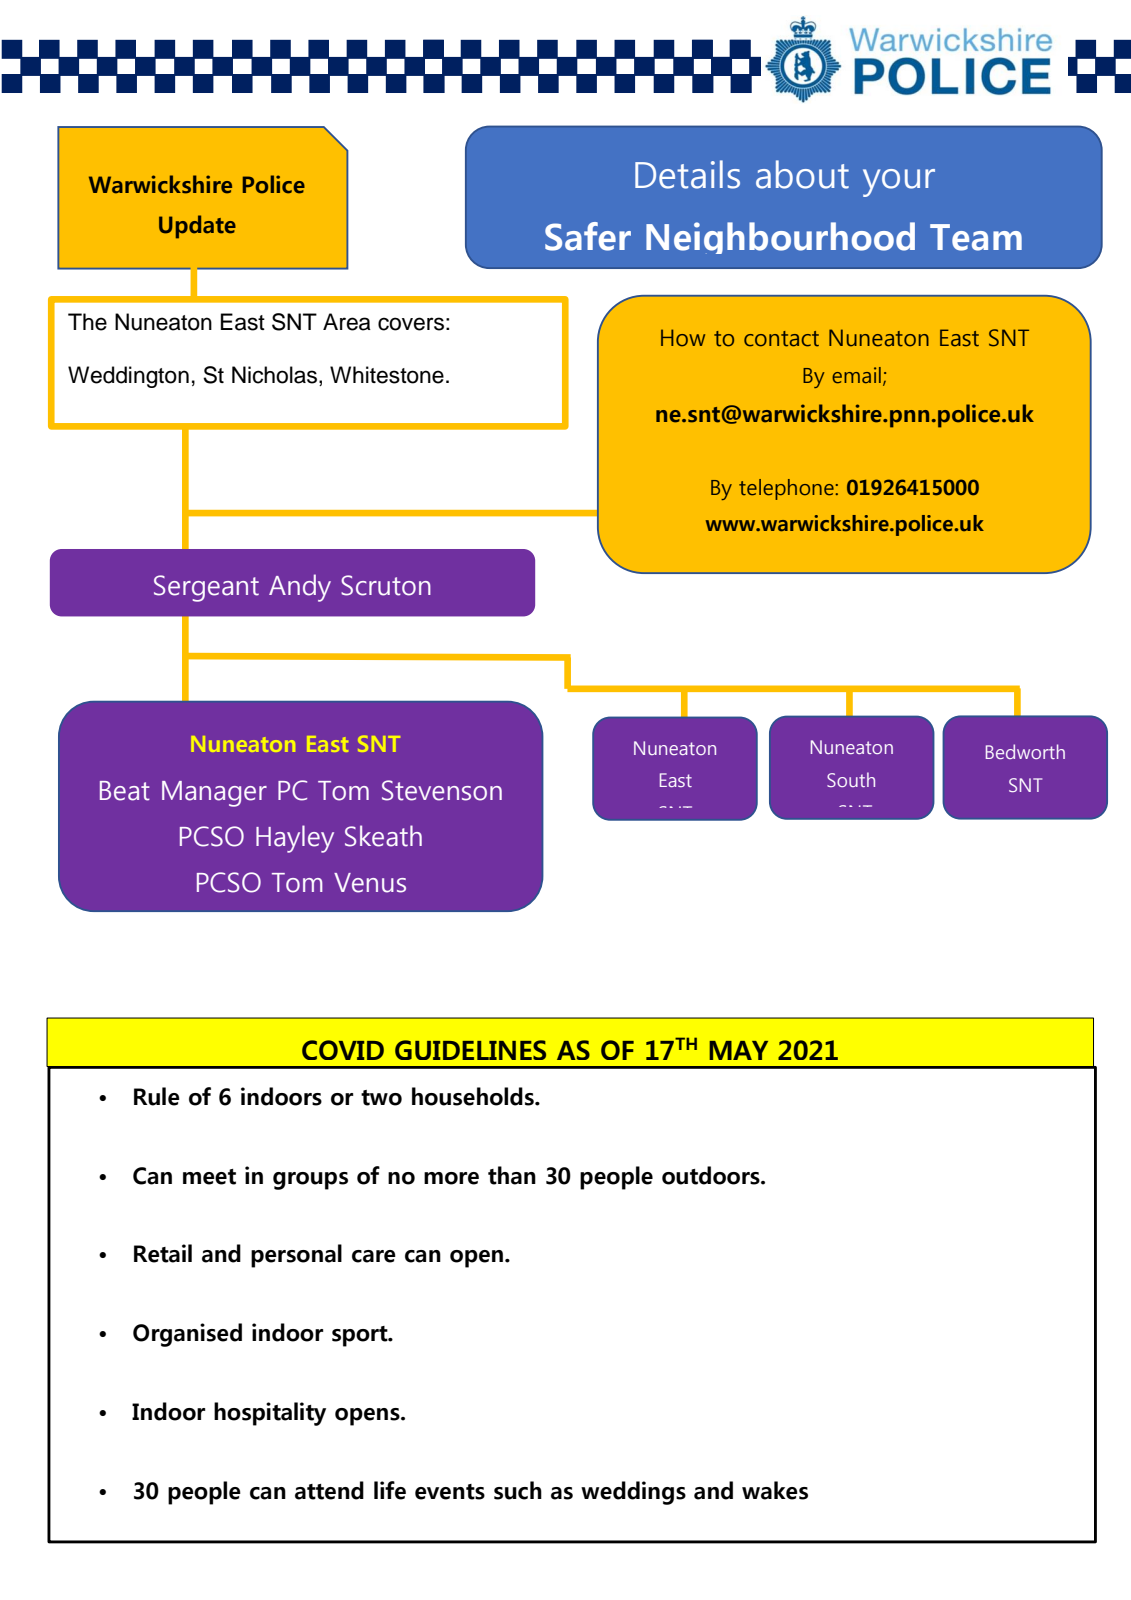 This screenshot has height=1600, width=1131. Describe the element at coordinates (683, 338) in the screenshot. I see `How` at that location.
